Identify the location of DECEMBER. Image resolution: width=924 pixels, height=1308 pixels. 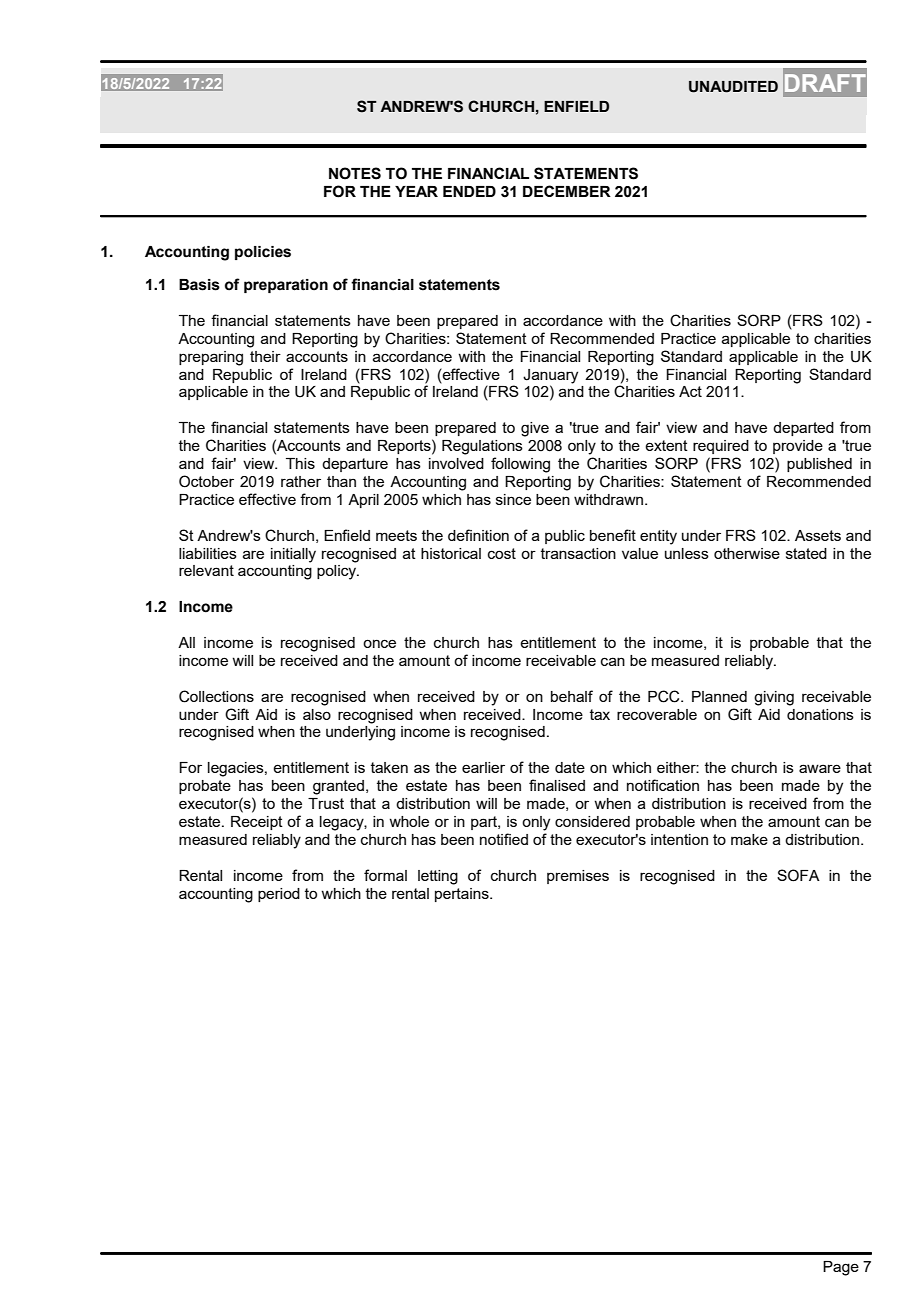
(567, 191).
